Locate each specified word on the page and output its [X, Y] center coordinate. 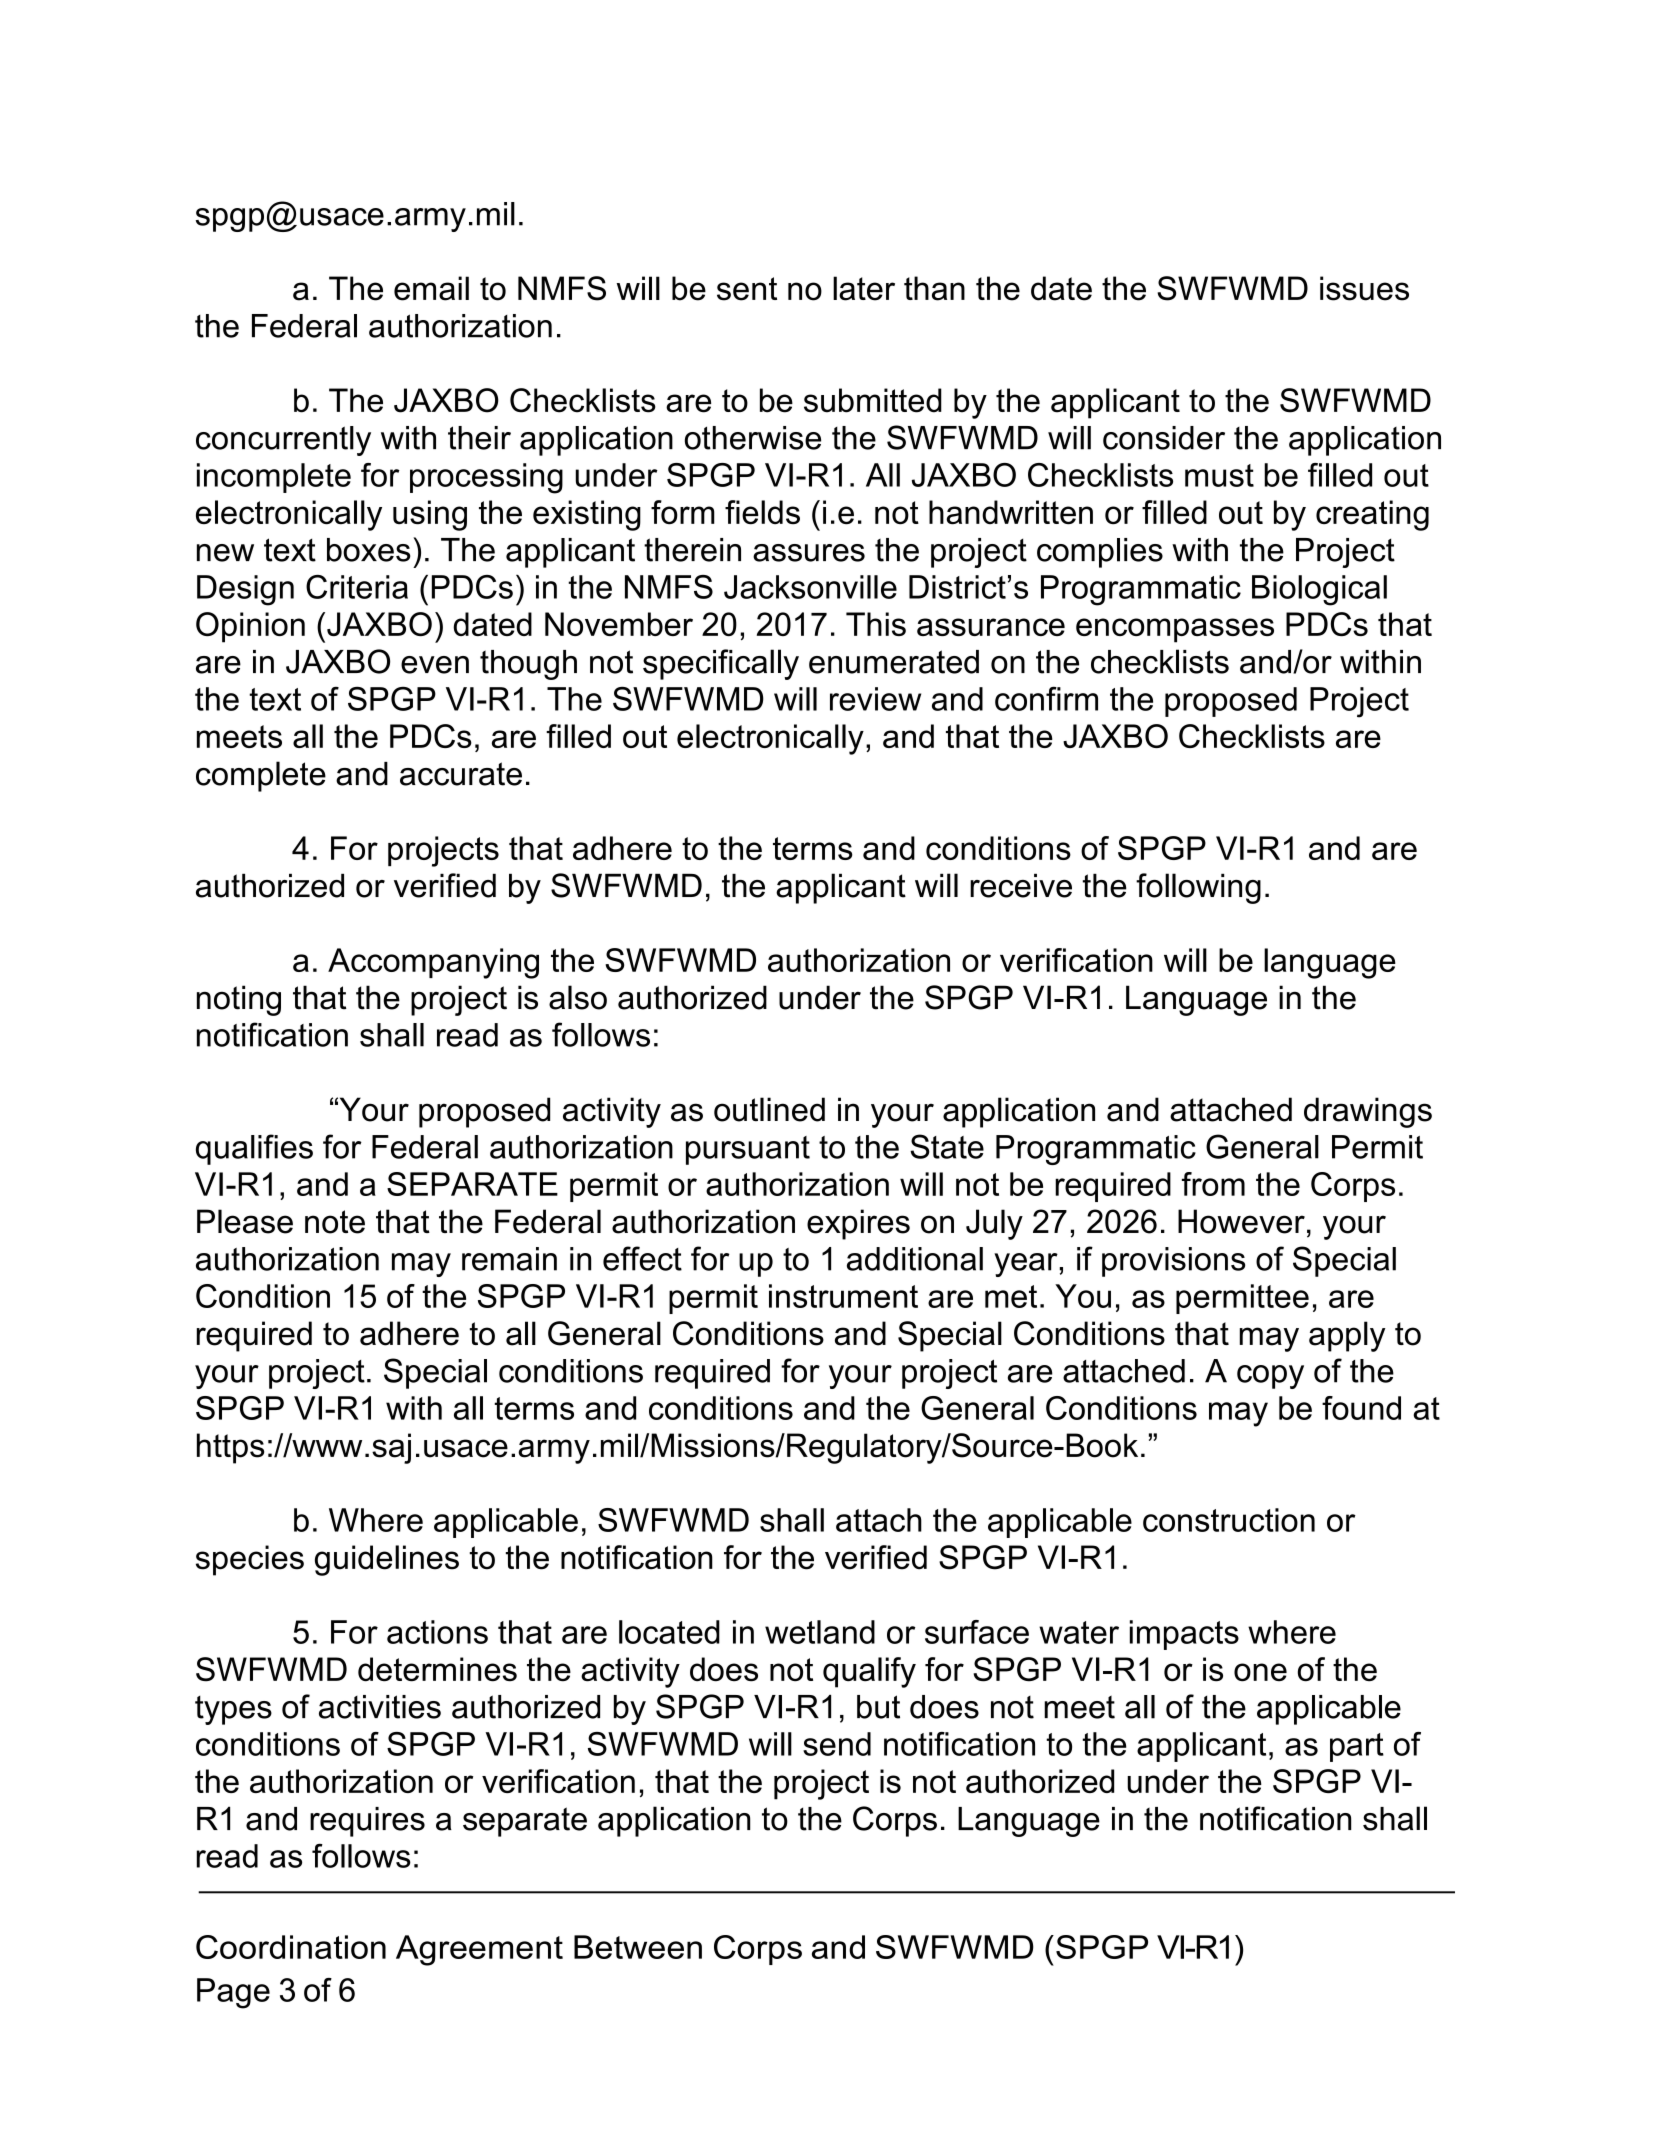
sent [747, 289]
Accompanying [433, 963]
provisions [1173, 1262]
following [1198, 888]
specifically [721, 664]
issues [1364, 288]
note [335, 1222]
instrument [843, 1296]
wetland [820, 1632]
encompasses [1175, 630]
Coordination [291, 1947]
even [435, 665]
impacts [1184, 1635]
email [431, 288]
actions [437, 1632]
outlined [769, 1109]
